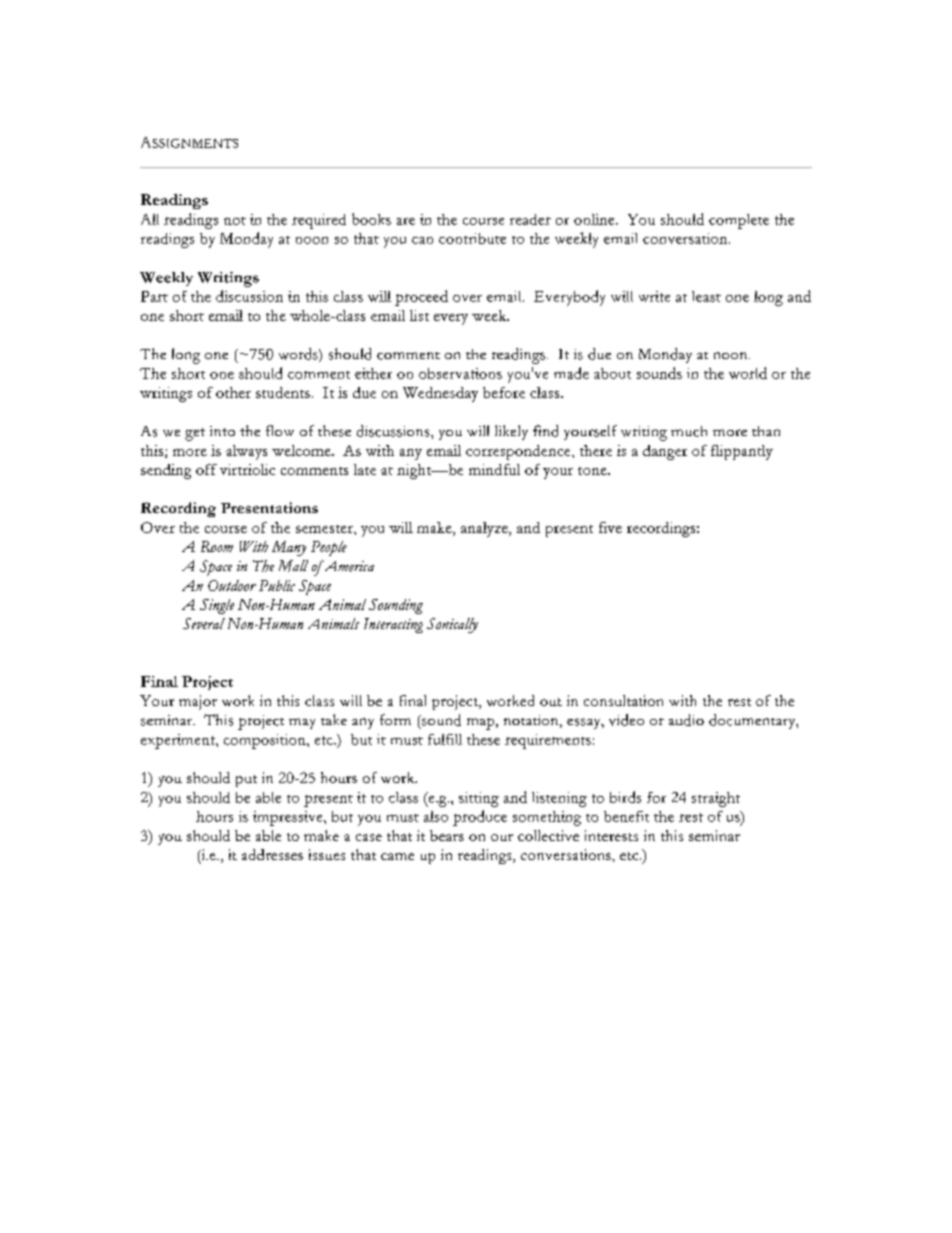  I want to click on five, so click(610, 527).
